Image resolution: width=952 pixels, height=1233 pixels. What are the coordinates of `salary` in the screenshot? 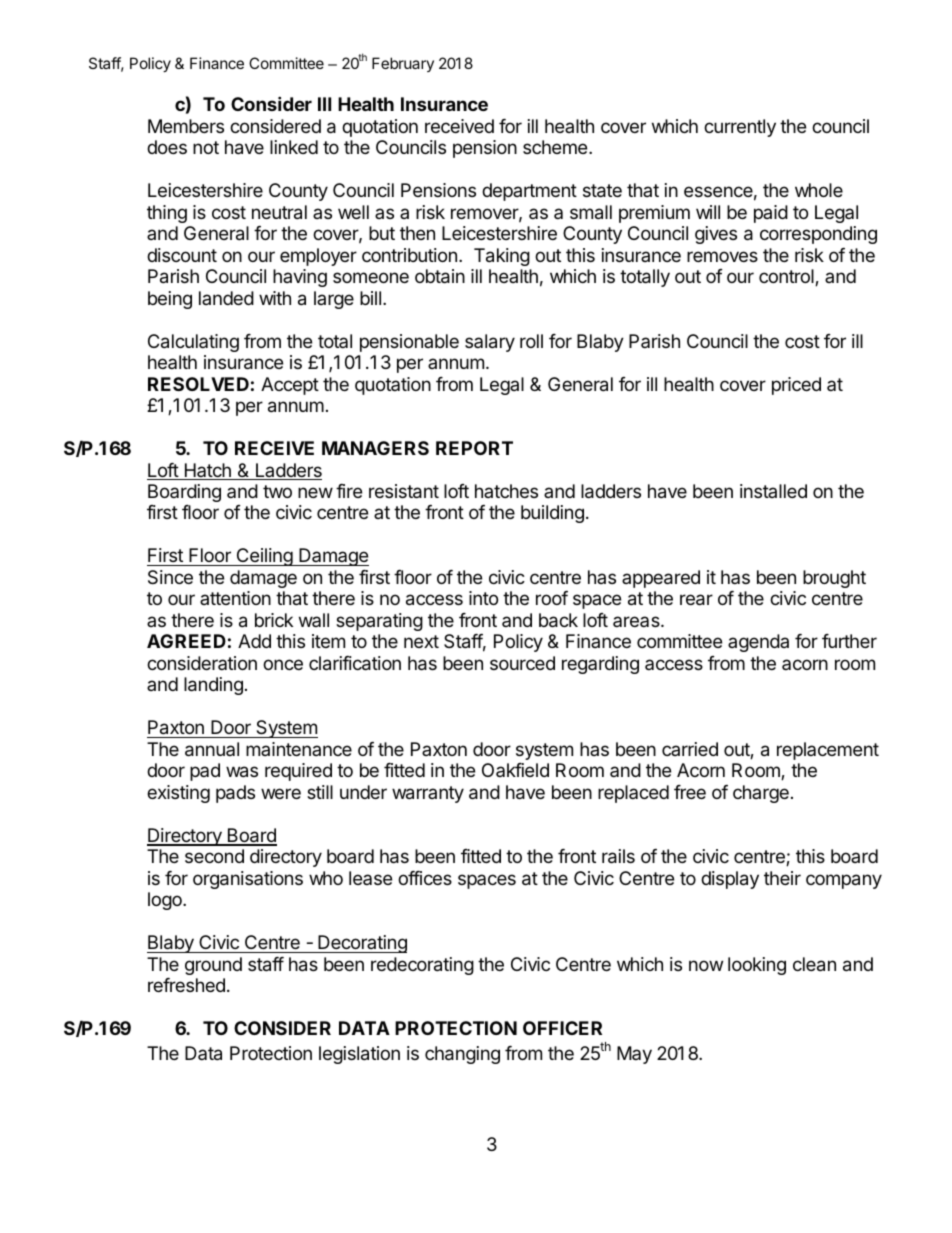 It's located at (490, 343).
